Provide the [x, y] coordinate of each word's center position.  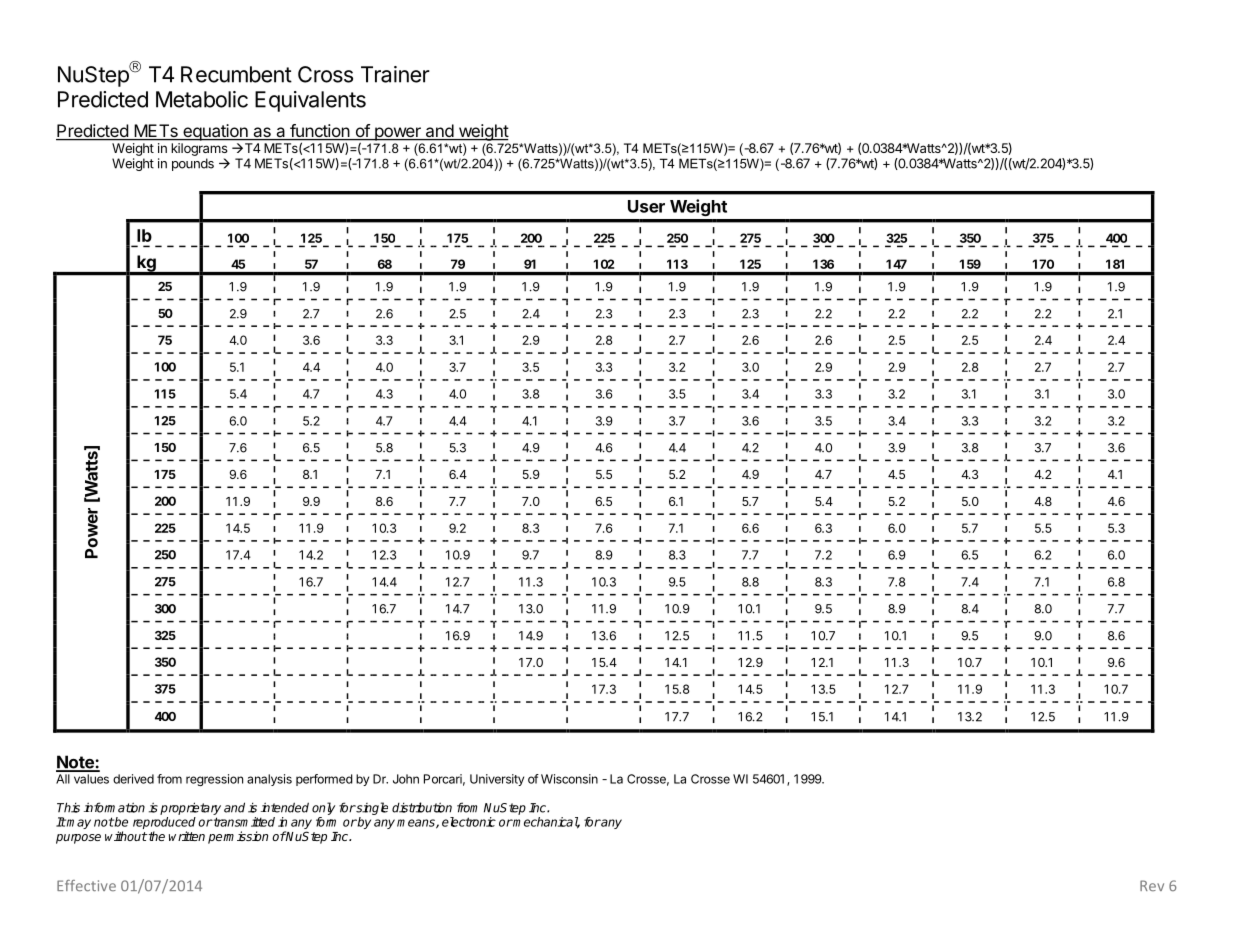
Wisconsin [569, 779]
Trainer [395, 74]
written [187, 836]
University [497, 780]
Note [76, 763]
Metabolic [202, 99]
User [646, 206]
